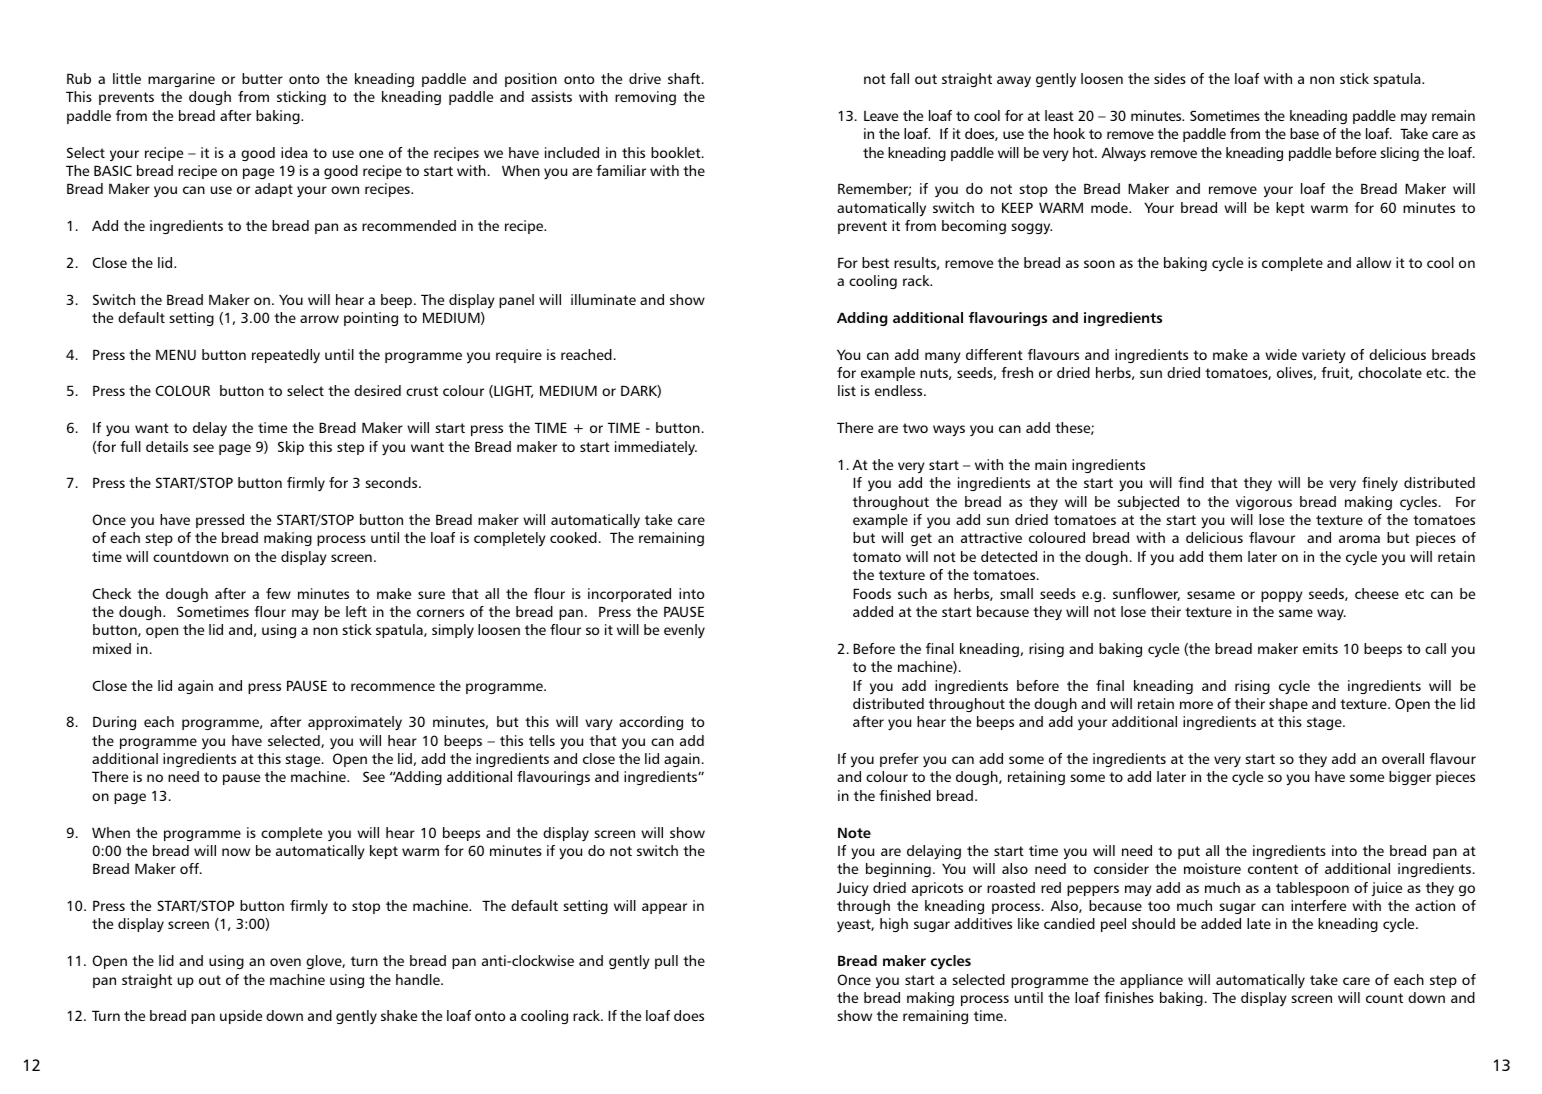  I want to click on Note, so click(854, 832).
